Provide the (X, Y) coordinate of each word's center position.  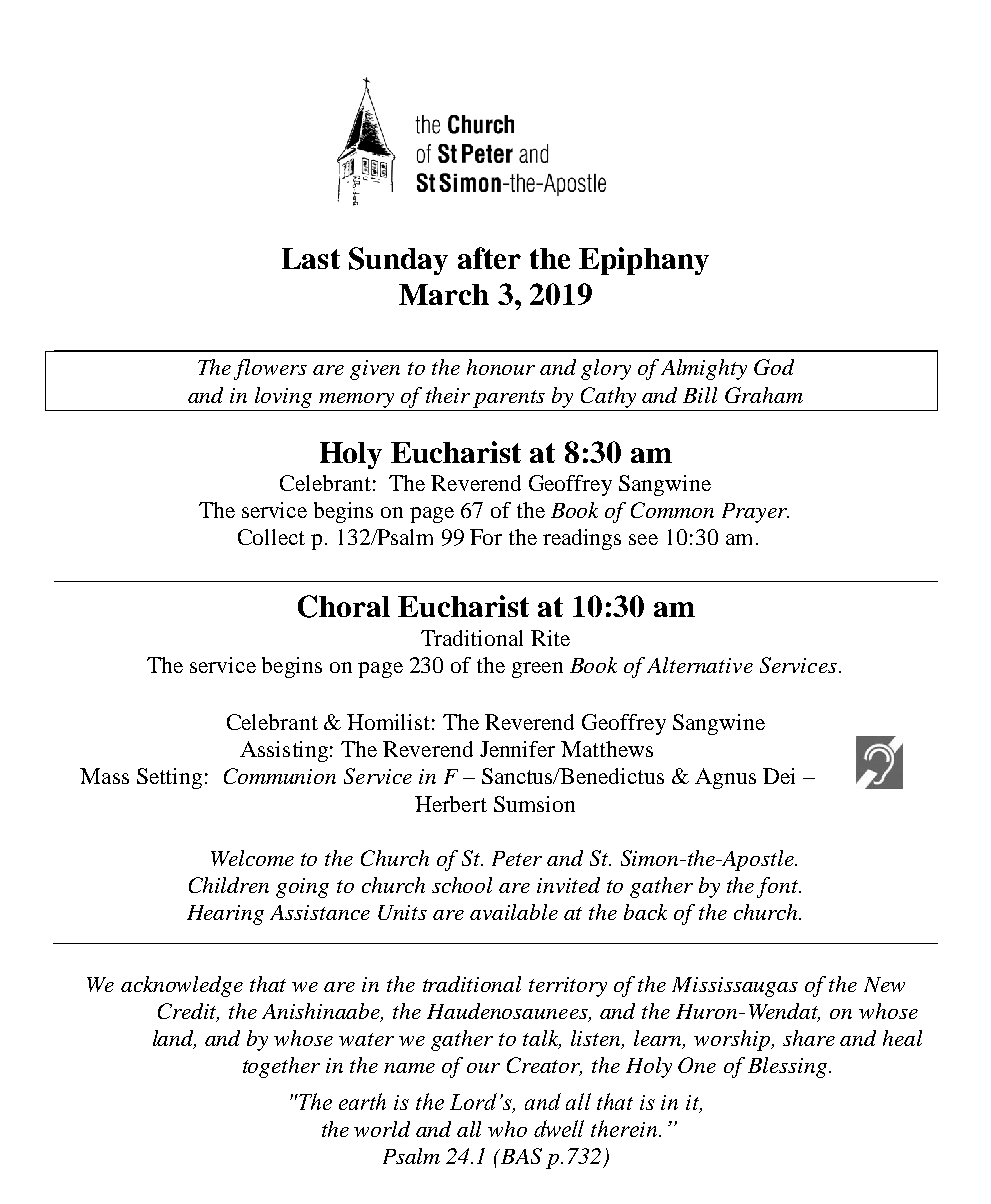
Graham (764, 395)
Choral (344, 606)
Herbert (451, 804)
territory (568, 987)
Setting (169, 778)
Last (311, 258)
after (489, 258)
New (884, 984)
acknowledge (182, 986)
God (774, 367)
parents (509, 399)
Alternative (700, 665)
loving (283, 397)
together (281, 1067)
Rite (550, 638)
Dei (779, 776)
